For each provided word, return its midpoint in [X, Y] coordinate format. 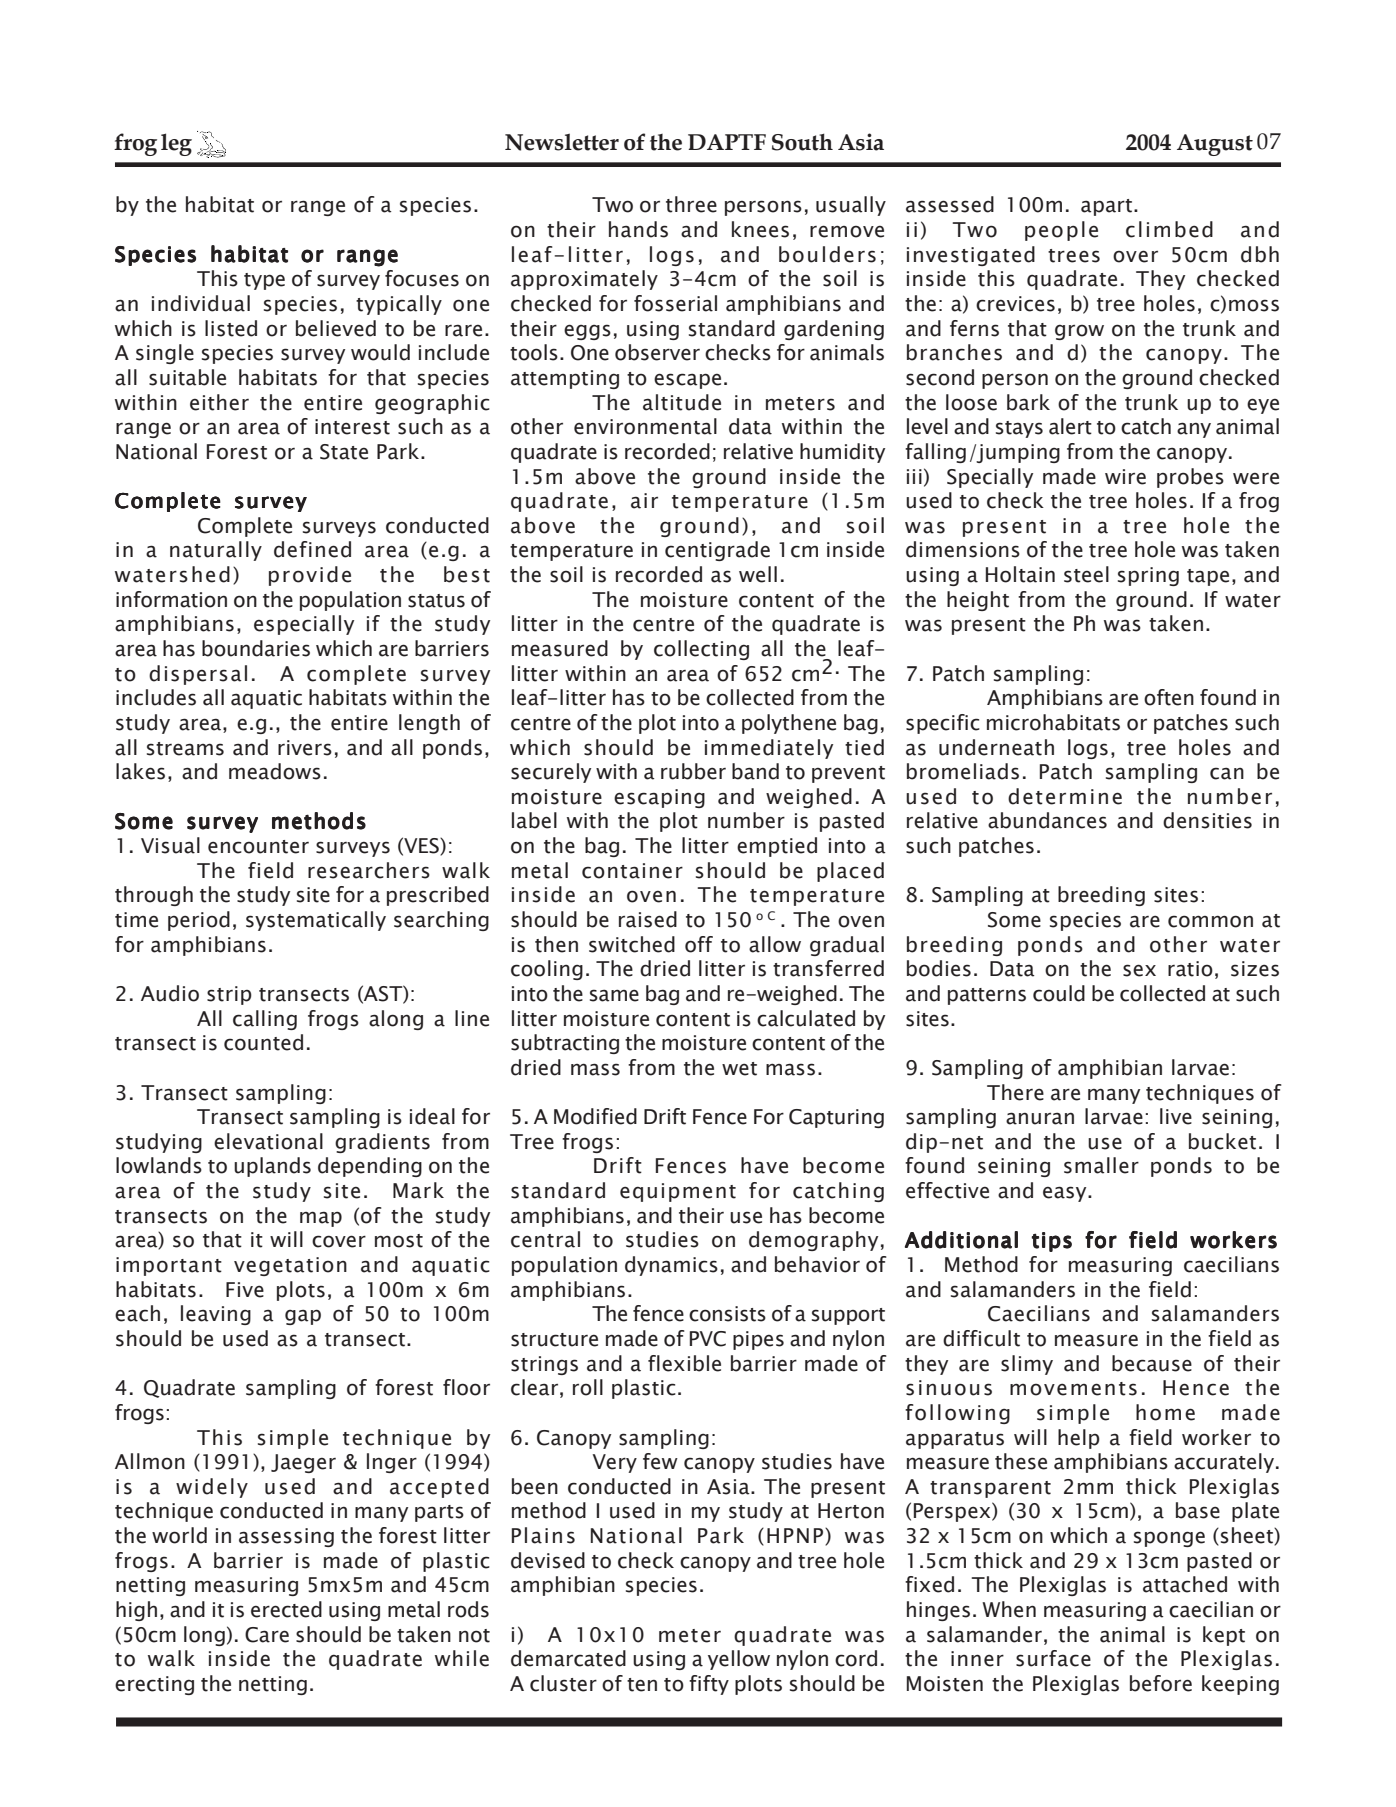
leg [176, 144]
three [691, 204]
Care [267, 1635]
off [699, 944]
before [1161, 1683]
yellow [739, 1660]
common [1210, 921]
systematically [316, 921]
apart [1106, 207]
